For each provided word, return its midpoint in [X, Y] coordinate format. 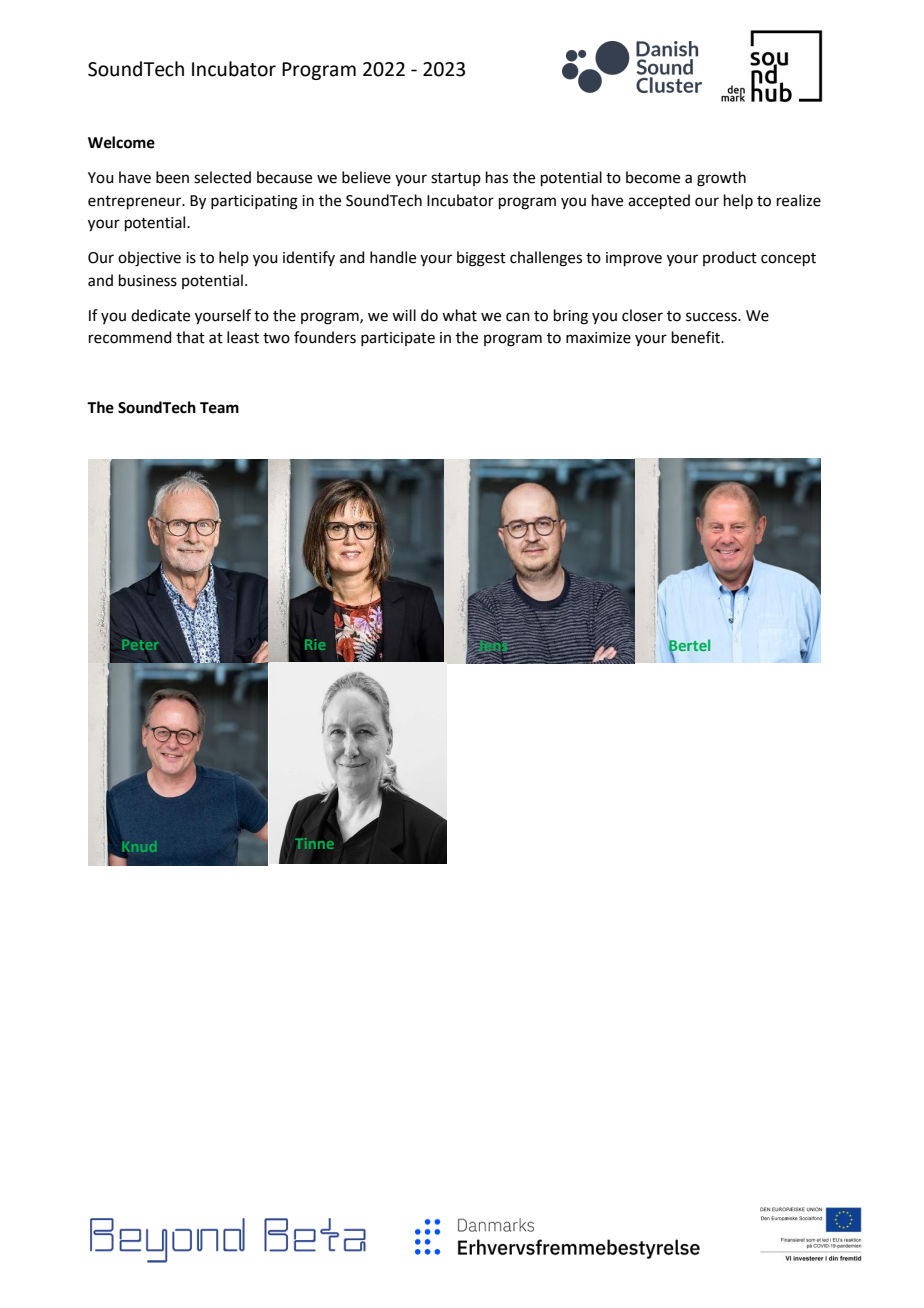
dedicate [160, 315]
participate [398, 339]
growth [721, 179]
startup [456, 179]
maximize [598, 338]
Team [219, 408]
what [459, 315]
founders [325, 337]
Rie [315, 644]
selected [222, 177]
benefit [697, 337]
